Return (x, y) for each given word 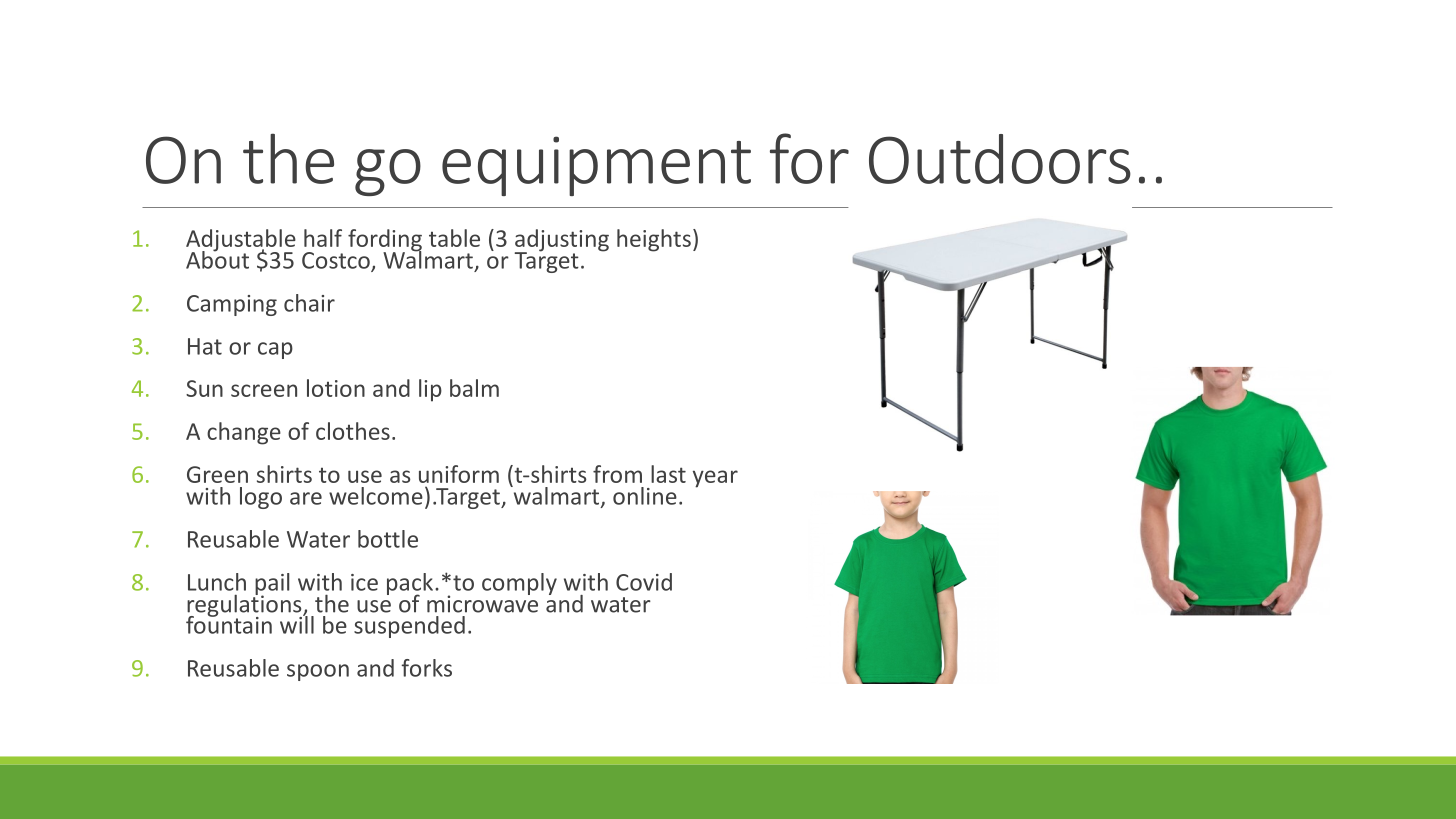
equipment (596, 166)
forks (427, 668)
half (323, 238)
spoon (318, 672)
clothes (353, 431)
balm (474, 388)
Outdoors (1000, 159)
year (715, 479)
